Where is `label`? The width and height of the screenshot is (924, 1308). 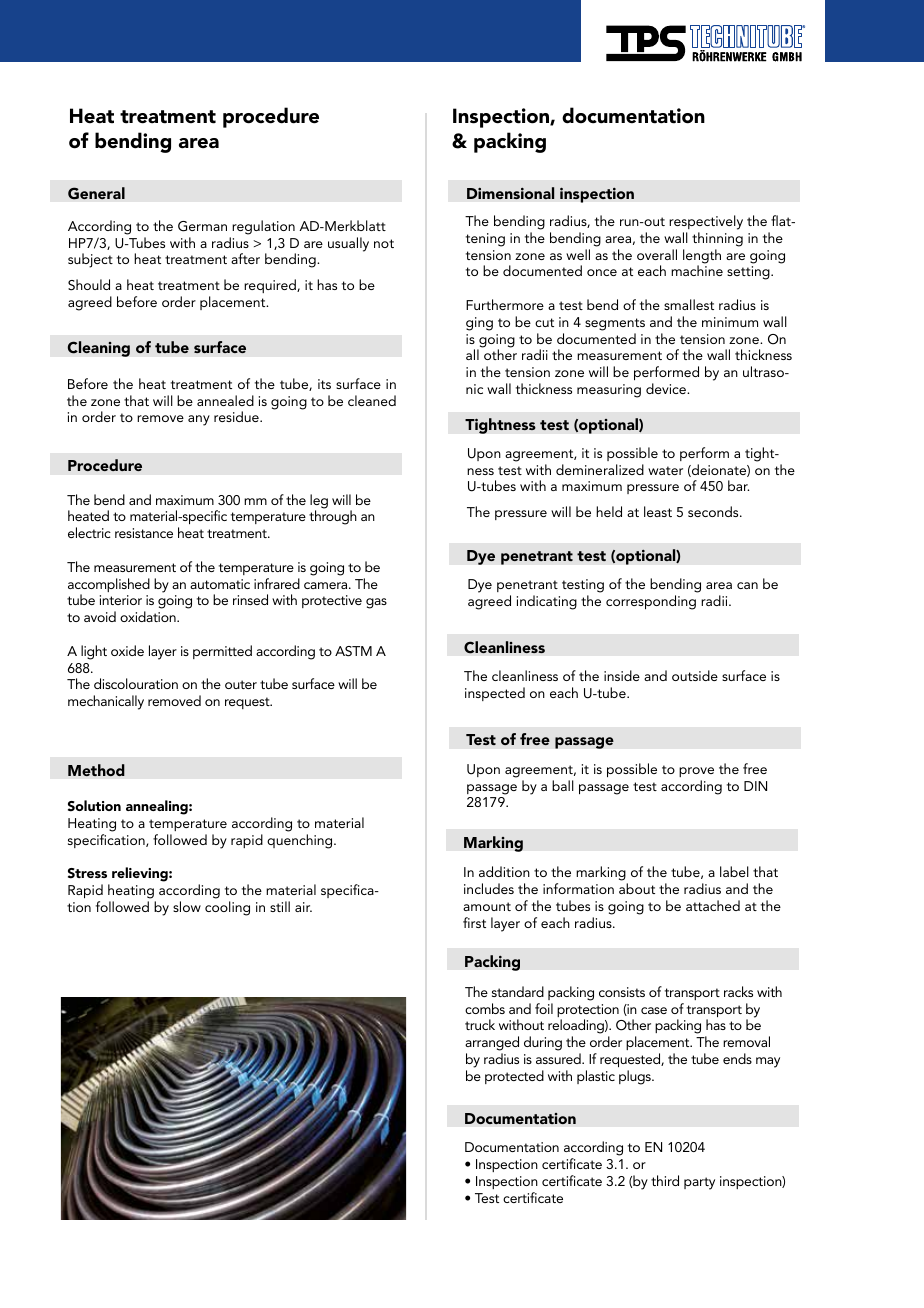 label is located at coordinates (734, 871).
